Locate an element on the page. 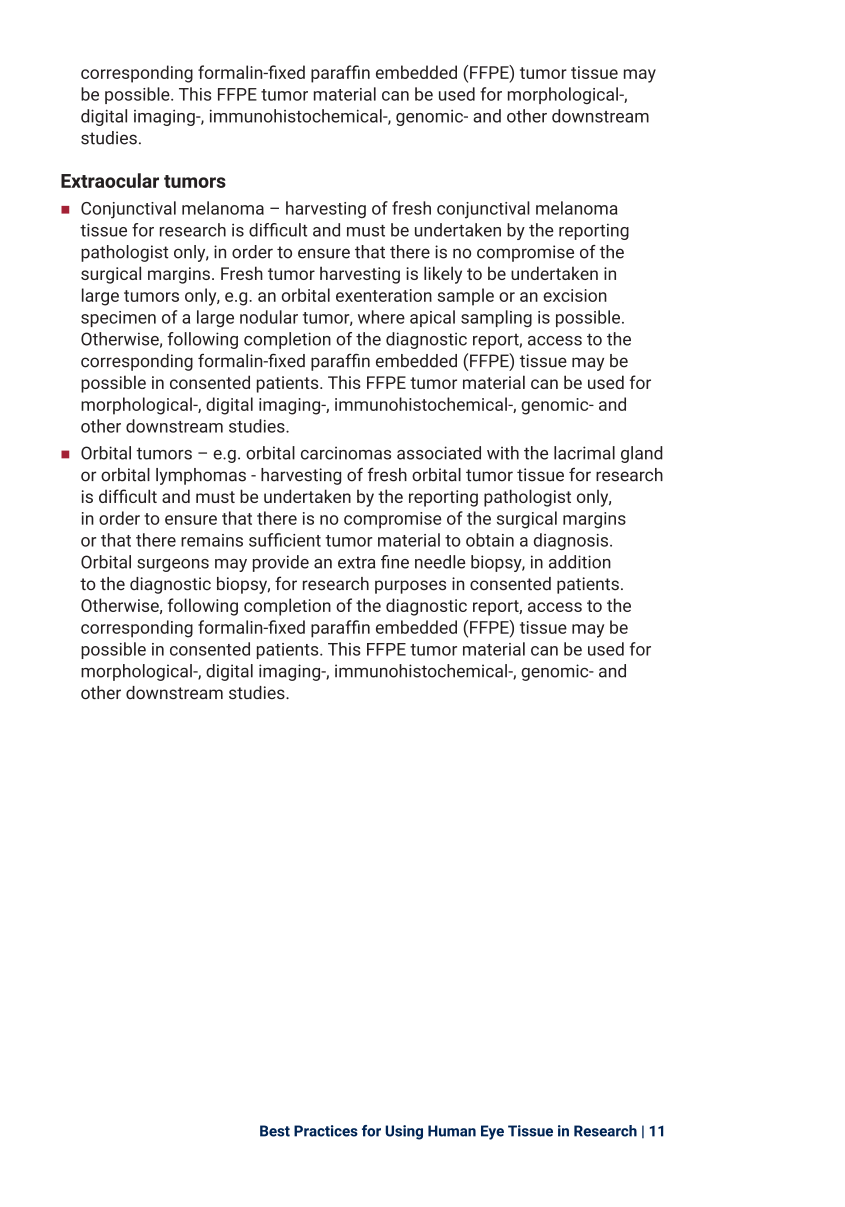  purposes is located at coordinates (410, 587).
